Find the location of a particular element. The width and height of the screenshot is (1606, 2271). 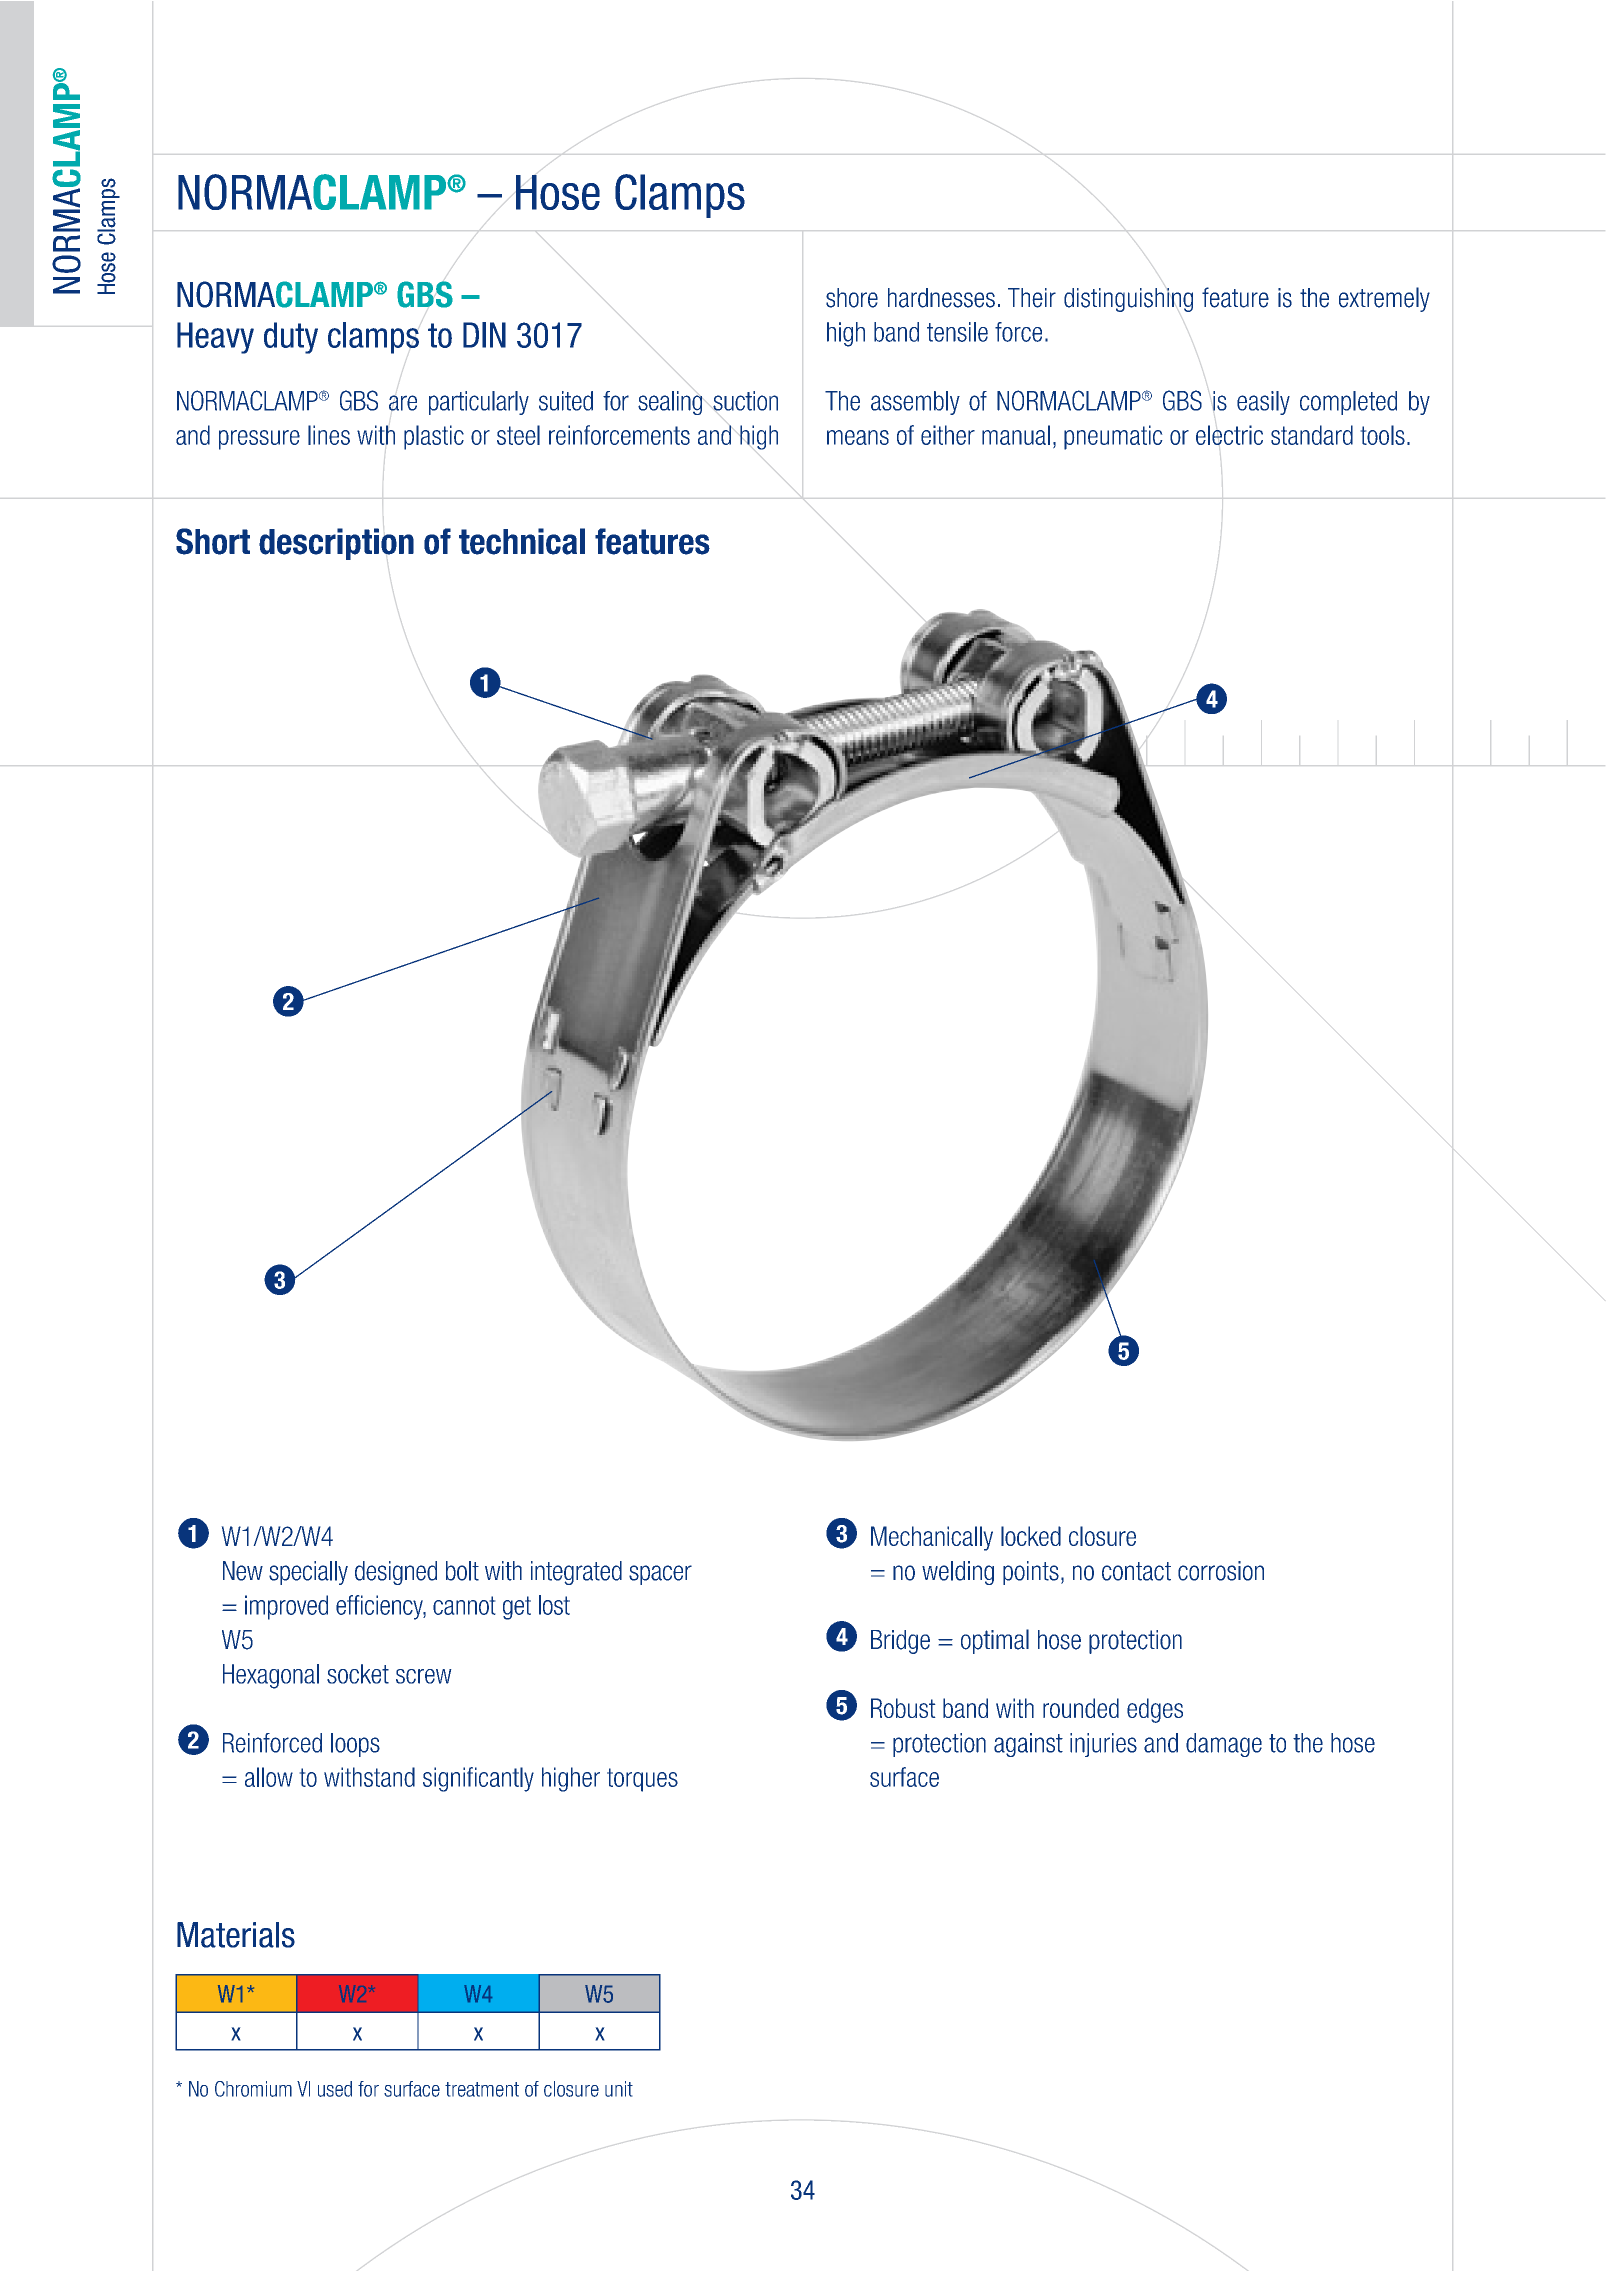

suction is located at coordinates (745, 401).
